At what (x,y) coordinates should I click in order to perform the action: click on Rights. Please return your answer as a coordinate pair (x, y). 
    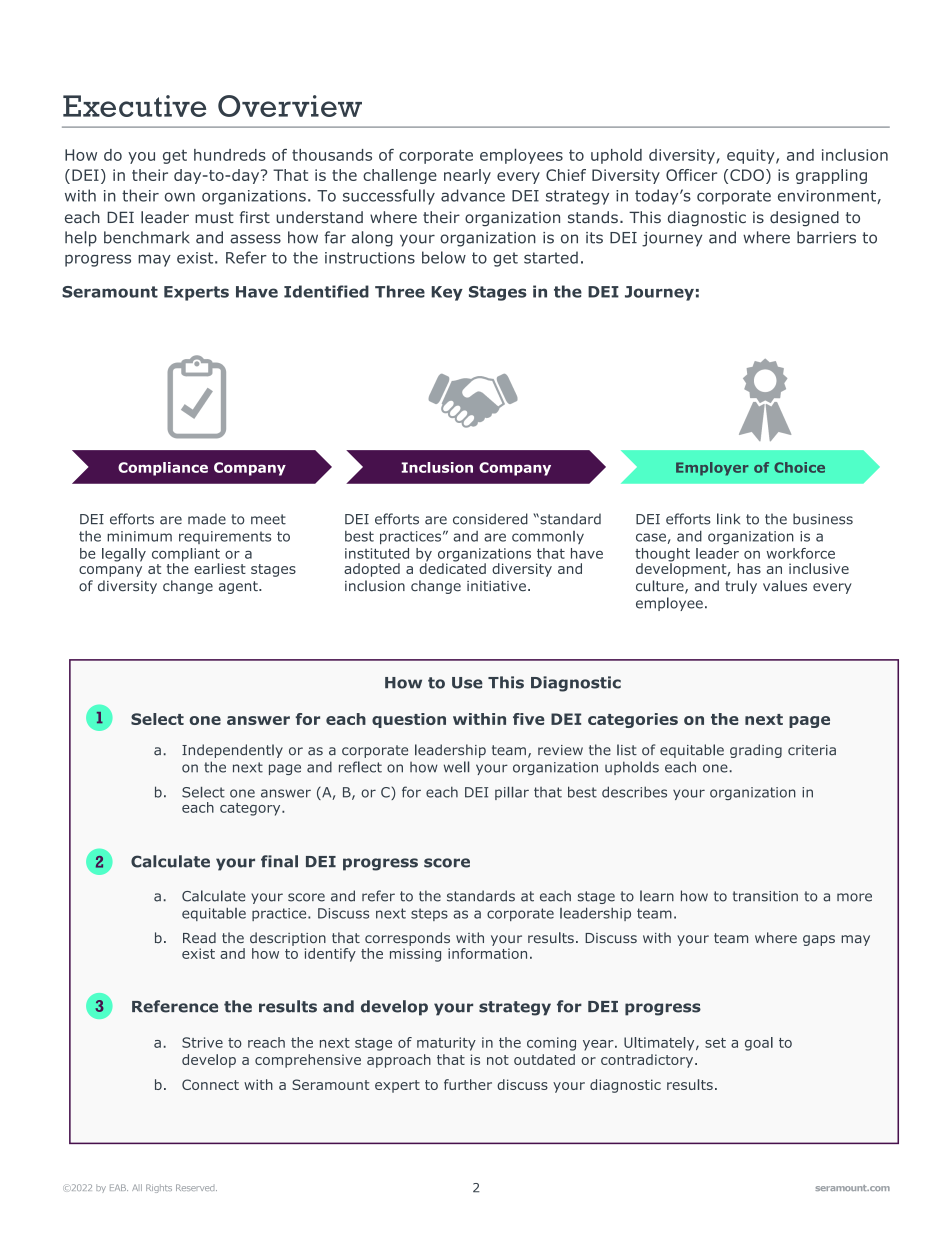
    Looking at the image, I should click on (159, 1188).
